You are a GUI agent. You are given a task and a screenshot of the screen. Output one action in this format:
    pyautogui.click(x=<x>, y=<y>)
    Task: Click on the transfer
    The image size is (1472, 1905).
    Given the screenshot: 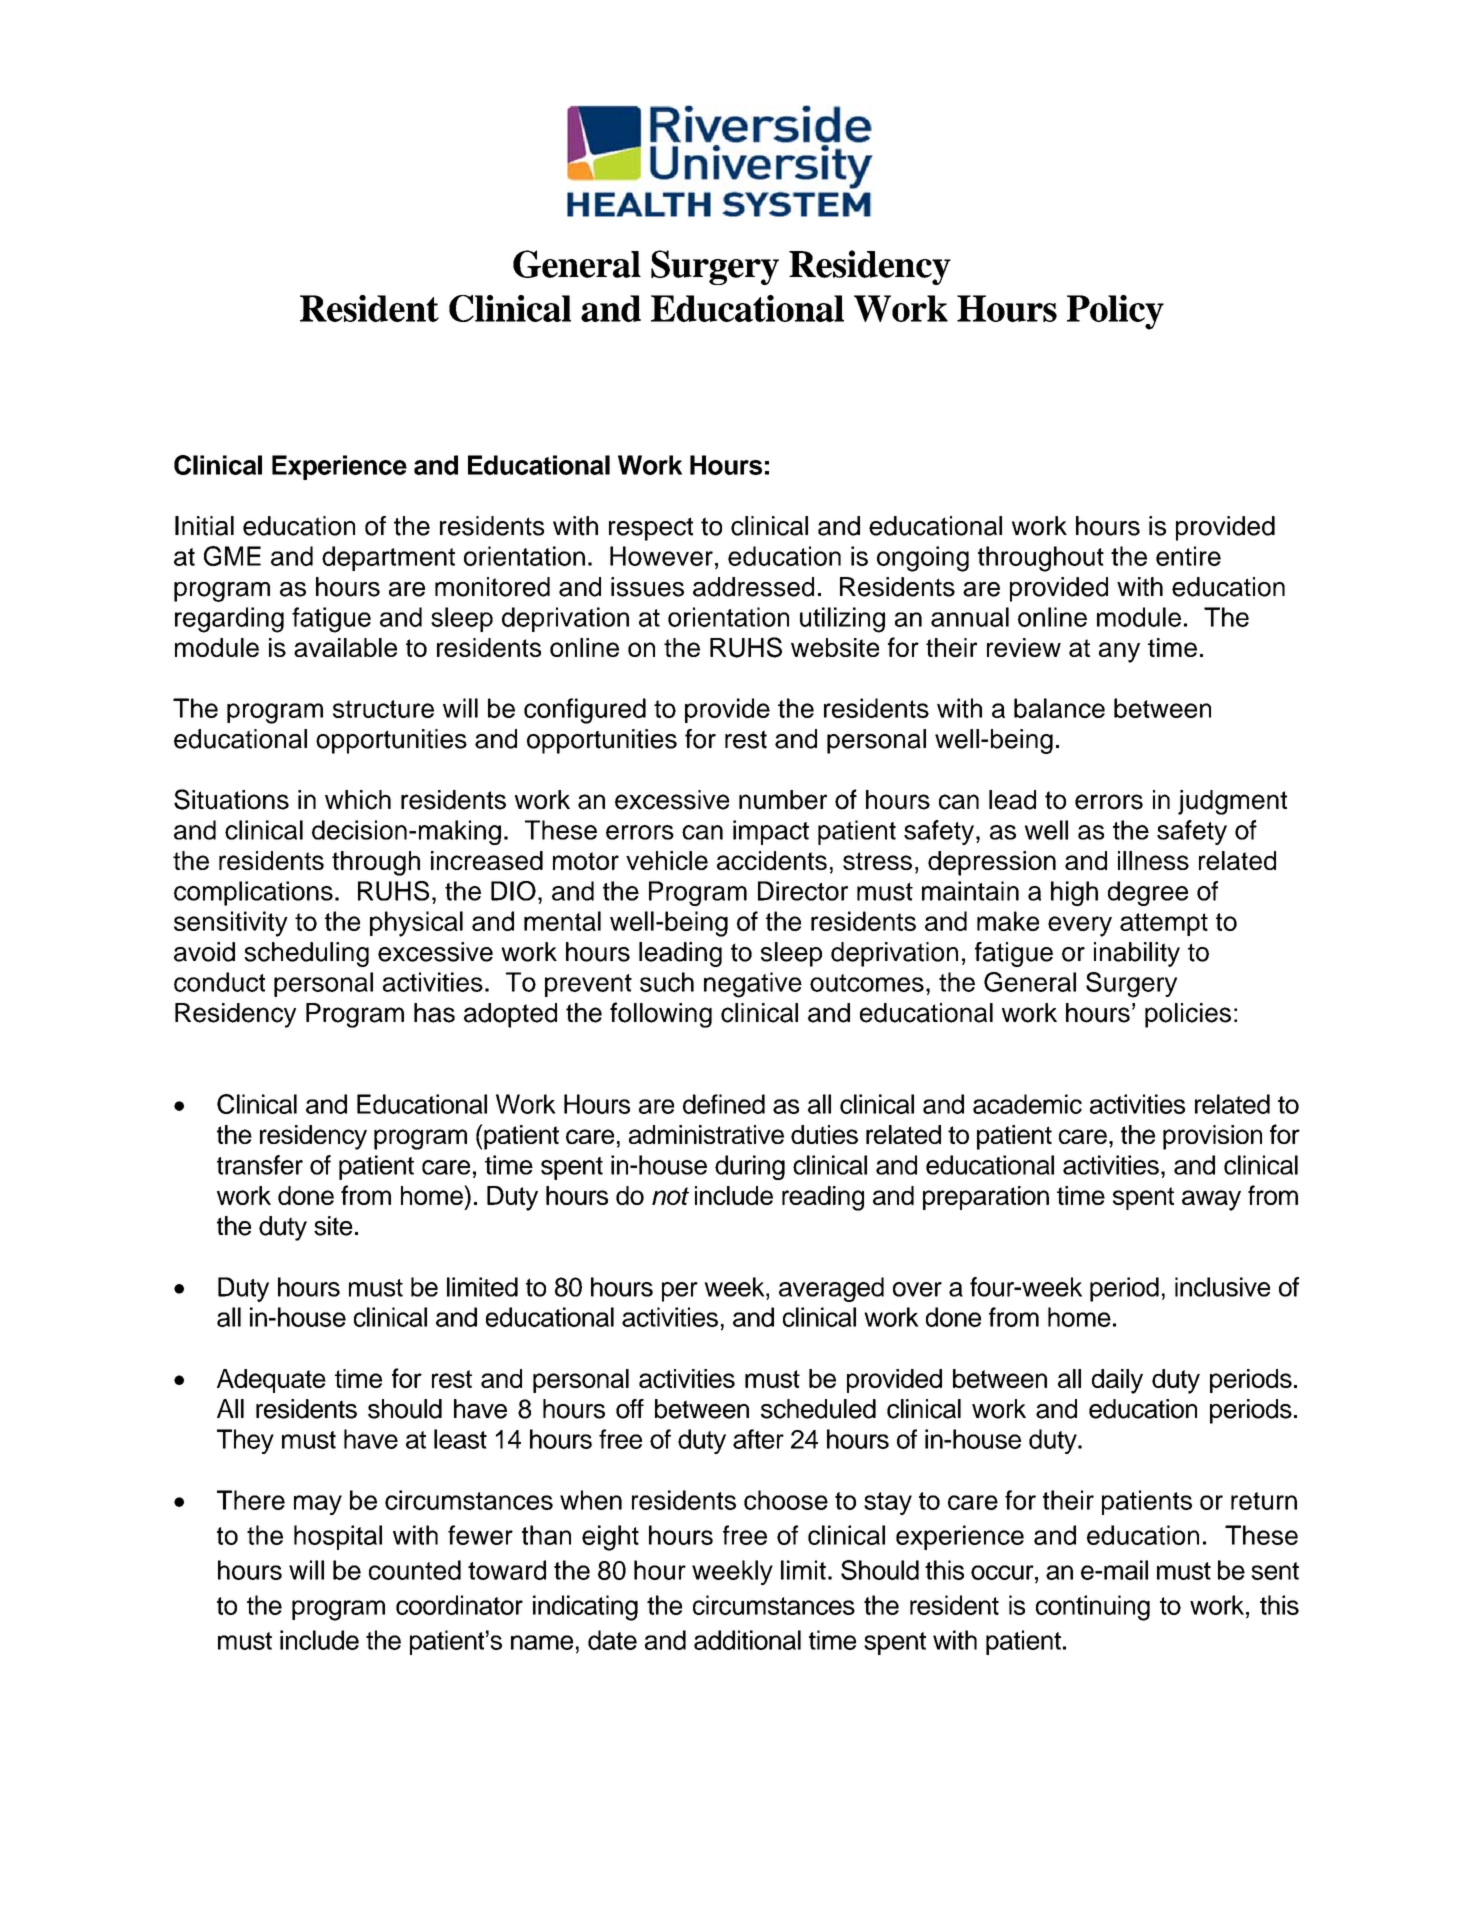 What is the action you would take?
    pyautogui.click(x=260, y=1165)
